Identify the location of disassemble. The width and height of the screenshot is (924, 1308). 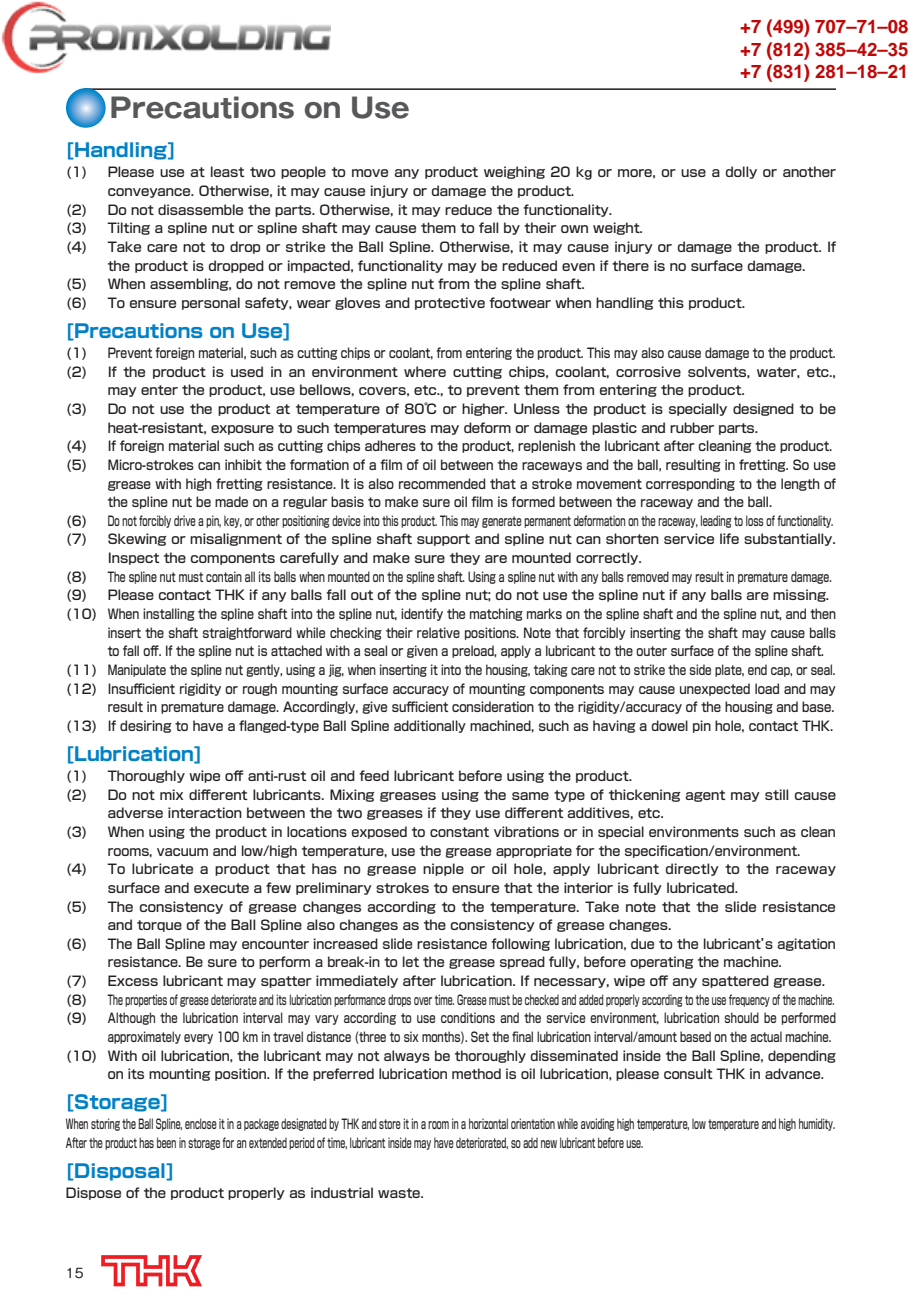
(200, 209).
